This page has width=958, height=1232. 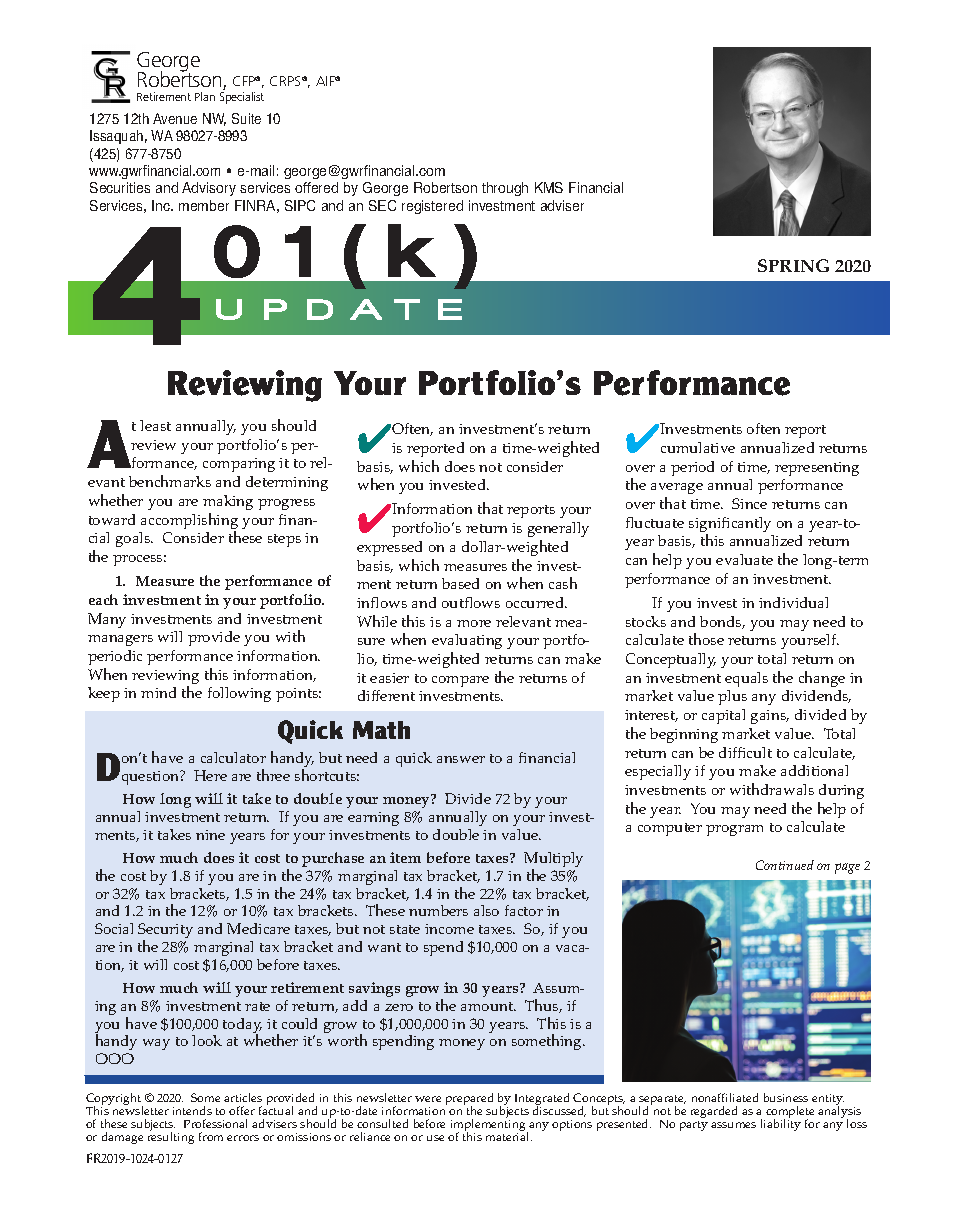 What do you see at coordinates (793, 265) in the page?
I see `SPRING` at bounding box center [793, 265].
